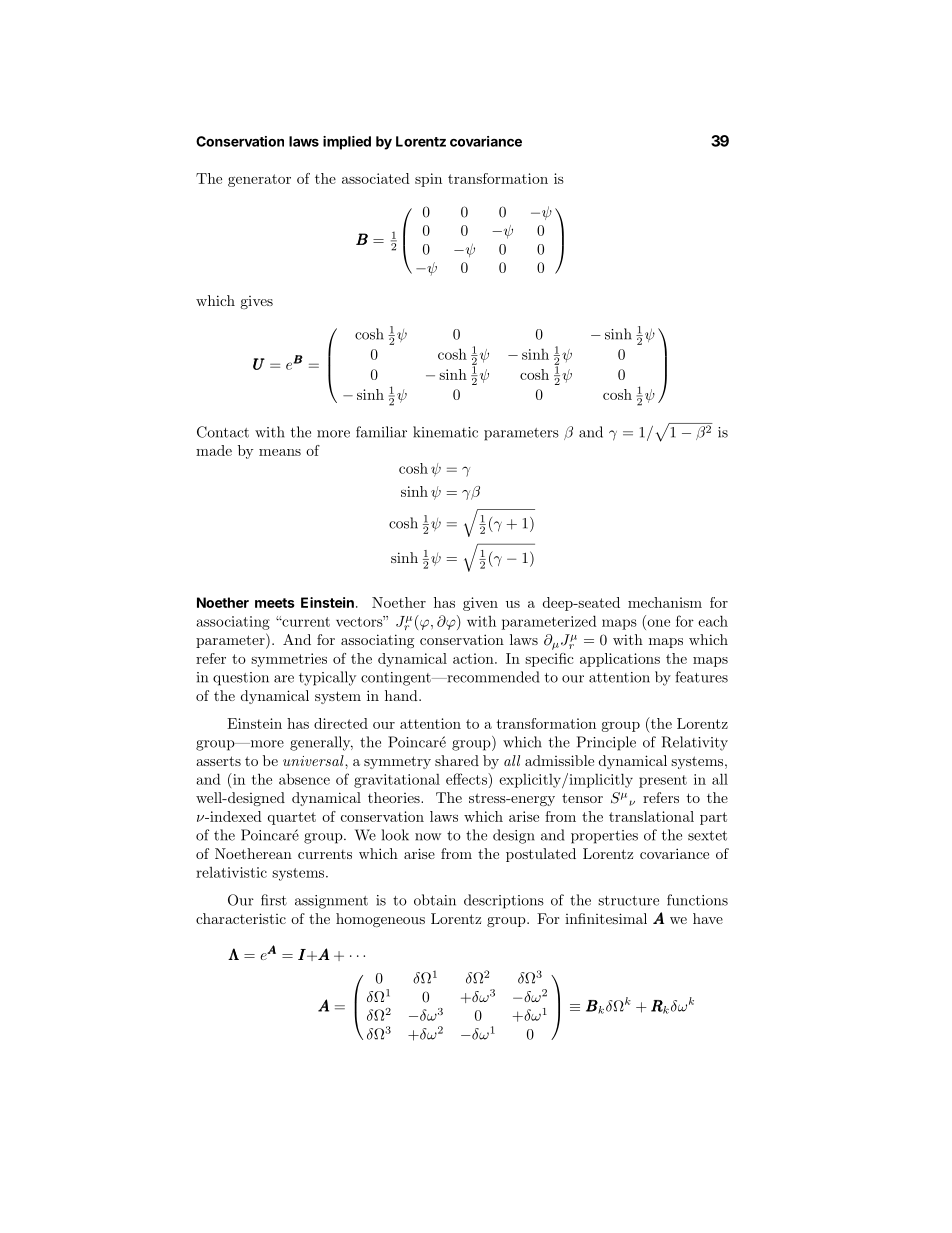 The image size is (952, 1233). I want to click on gives, so click(256, 302).
